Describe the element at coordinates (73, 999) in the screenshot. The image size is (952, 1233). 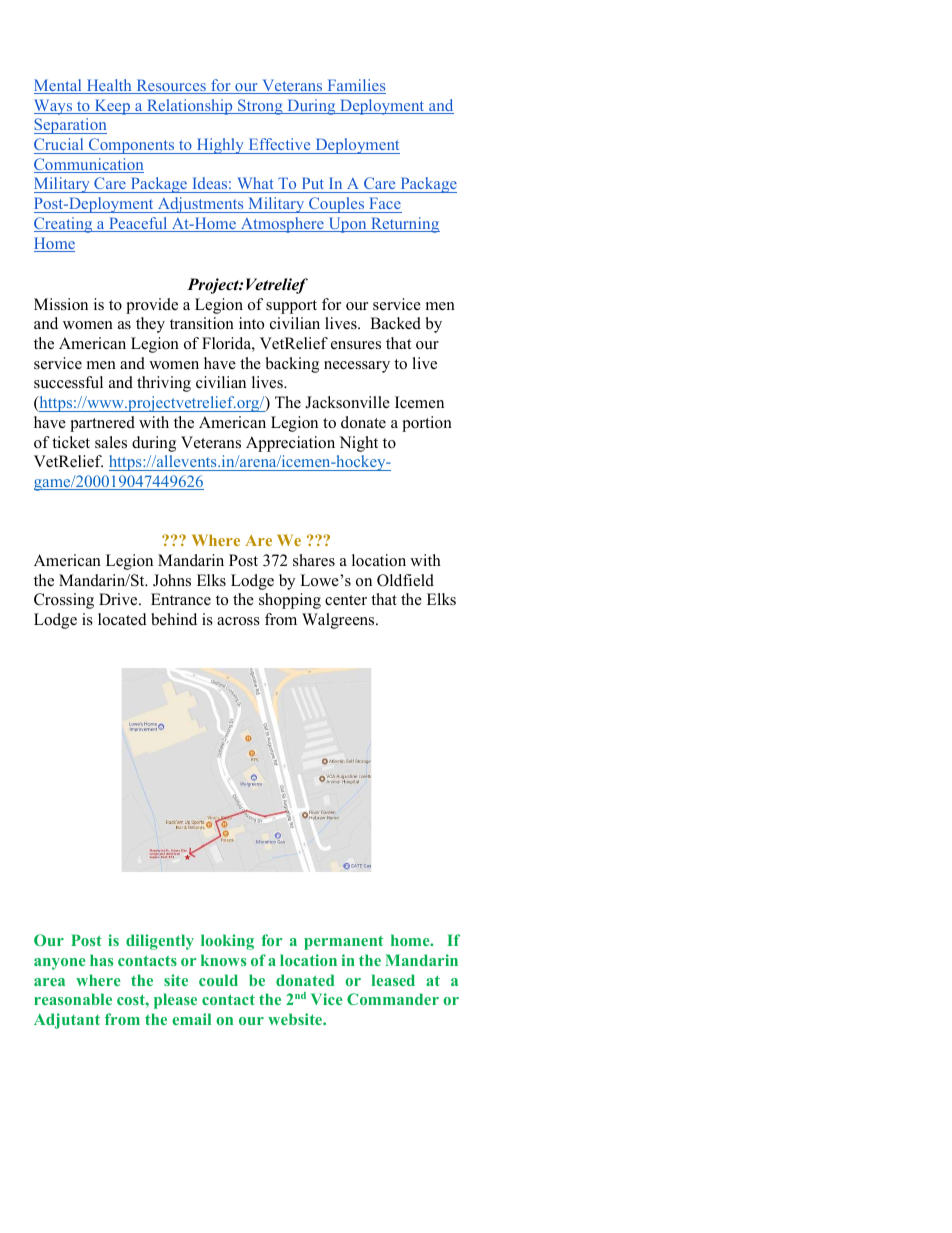
I see `reasonable` at that location.
